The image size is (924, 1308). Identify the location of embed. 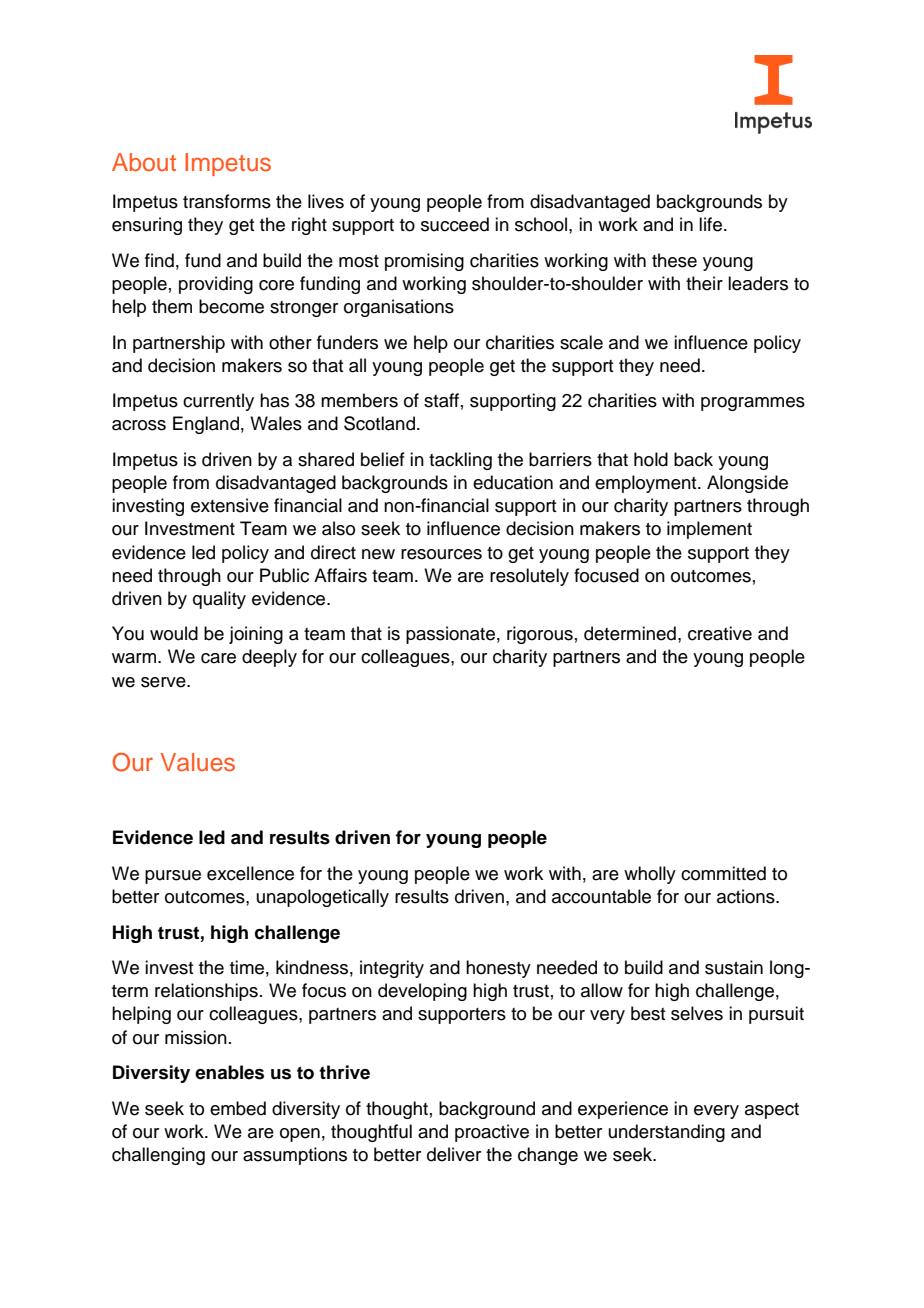
(238, 1108).
